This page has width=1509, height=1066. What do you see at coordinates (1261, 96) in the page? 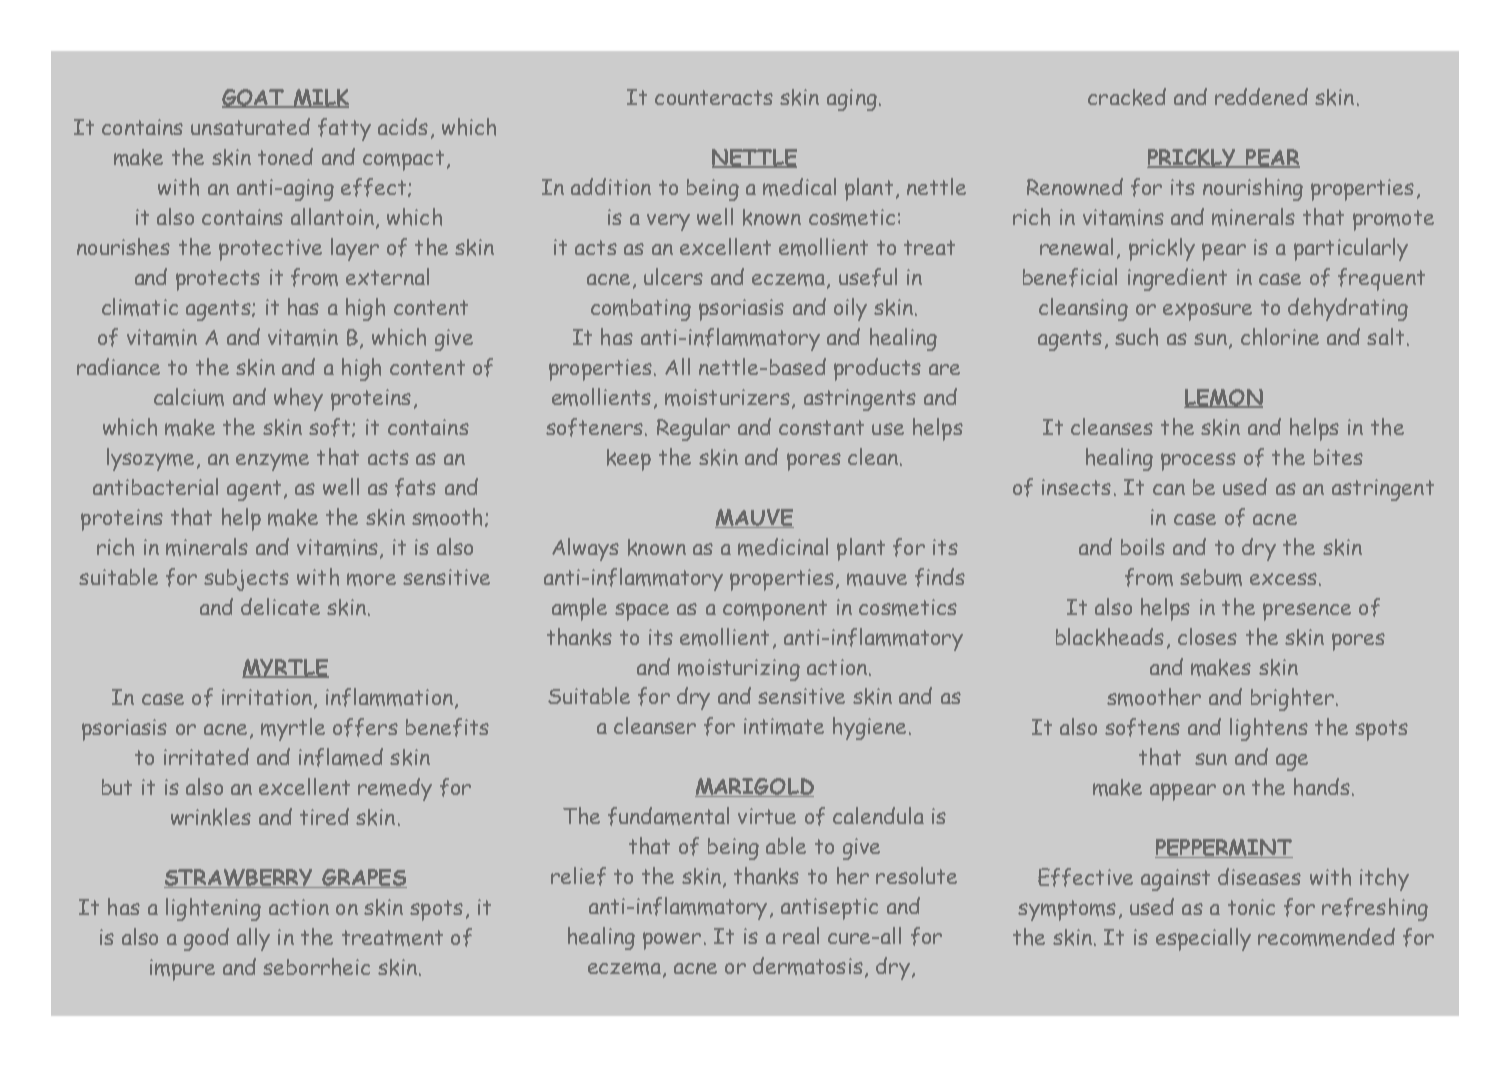
I see `reddened` at bounding box center [1261, 96].
